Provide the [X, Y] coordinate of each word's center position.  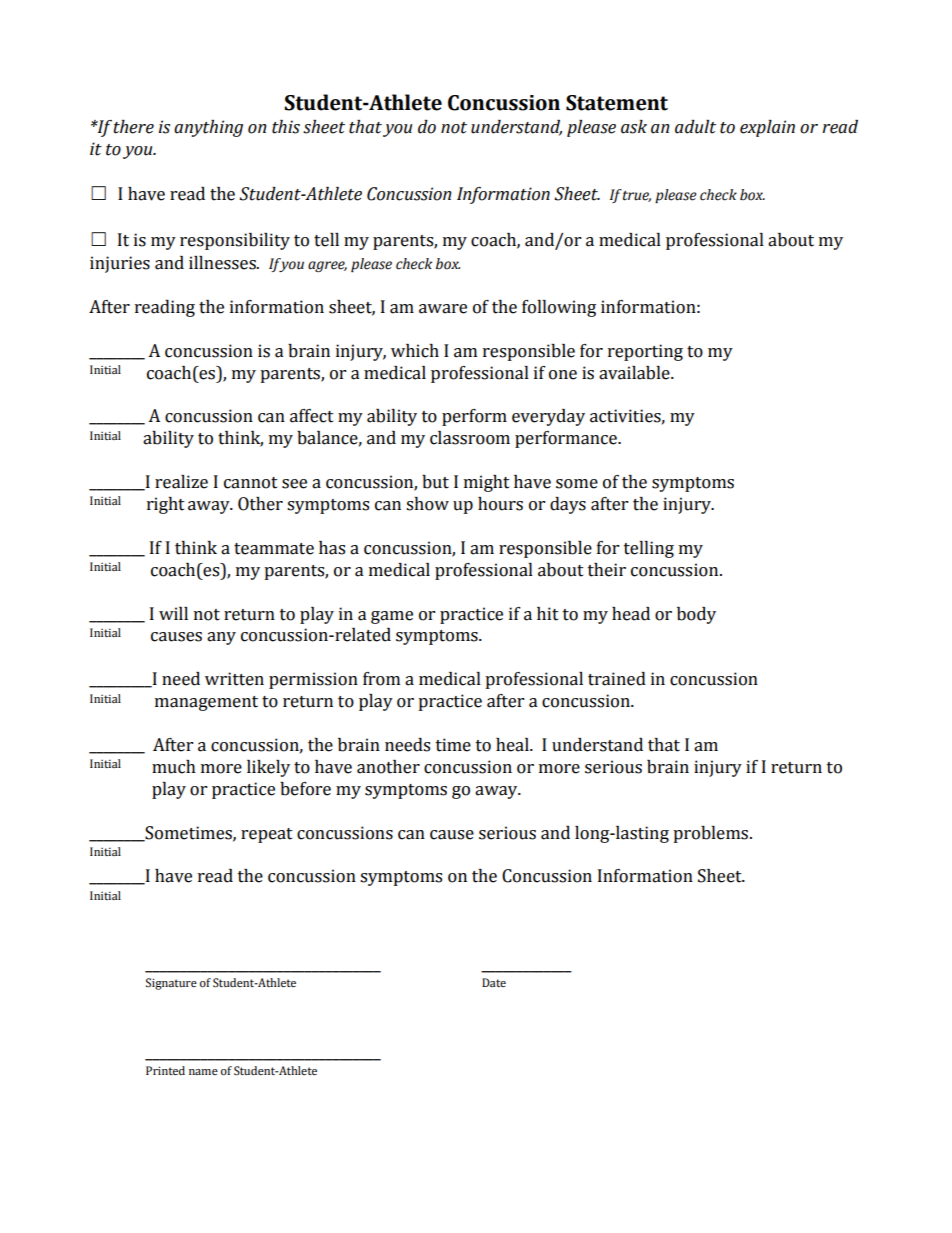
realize [181, 482]
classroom [470, 438]
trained [617, 679]
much [174, 767]
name [203, 1072]
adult [695, 127]
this [286, 127]
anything [208, 128]
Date [494, 982]
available [635, 373]
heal [513, 745]
